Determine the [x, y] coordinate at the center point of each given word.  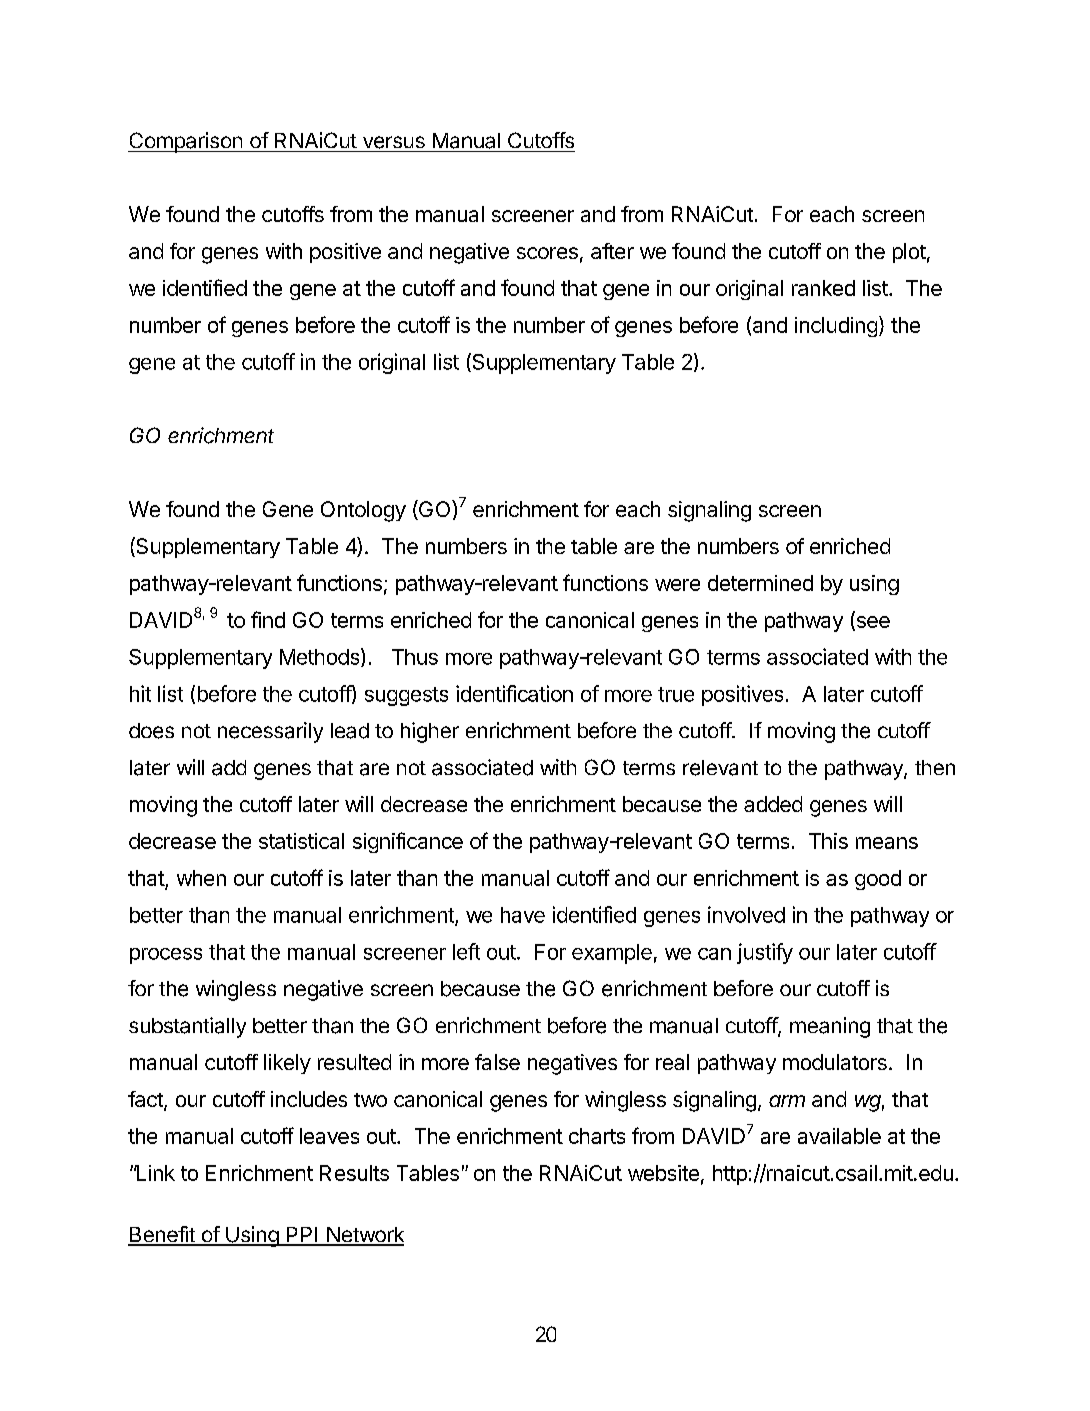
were [677, 585]
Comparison [186, 142]
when [201, 878]
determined [760, 583]
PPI [302, 1236]
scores [547, 253]
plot [909, 253]
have [523, 915]
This [828, 841]
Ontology [363, 511]
